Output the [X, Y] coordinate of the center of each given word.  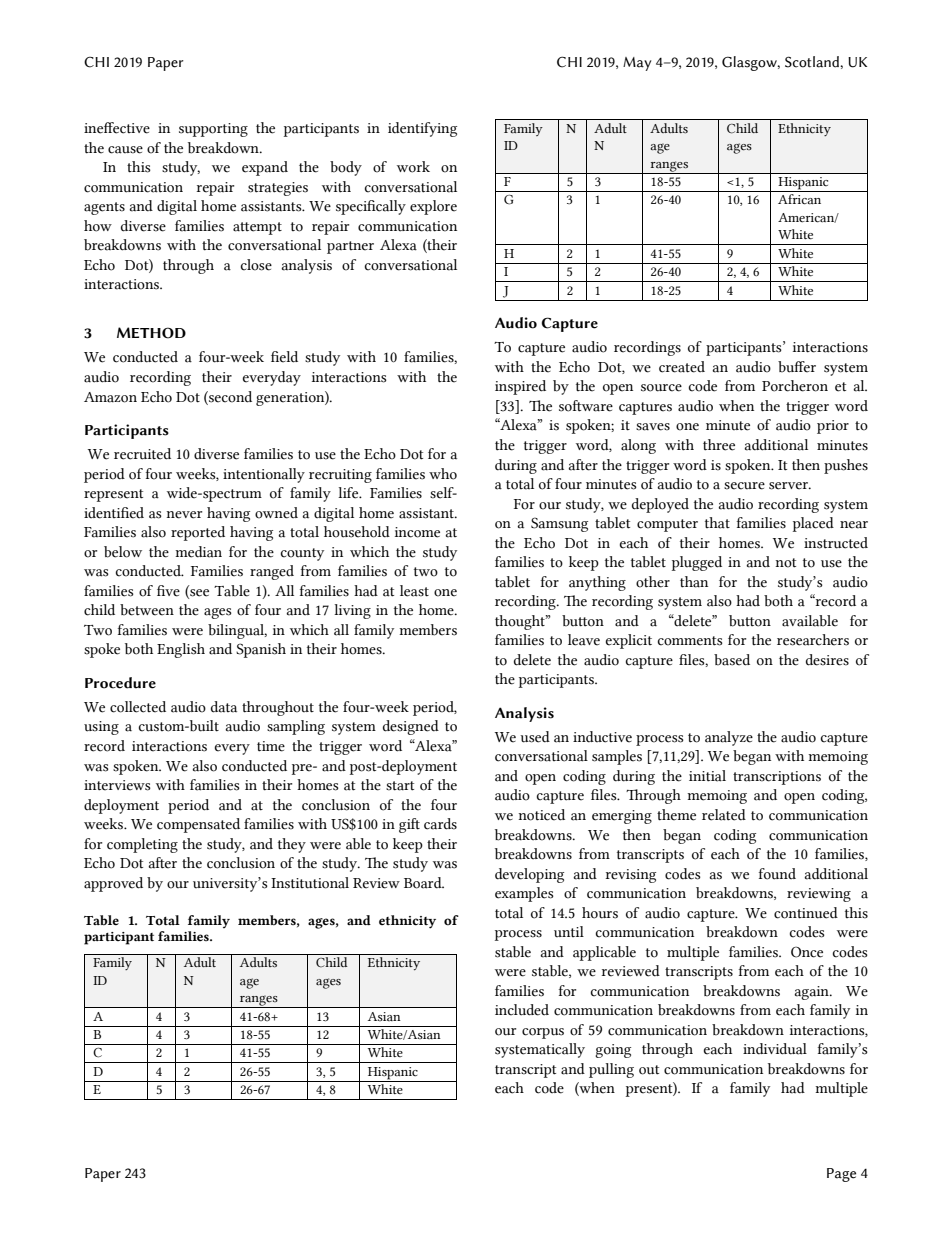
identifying [422, 129]
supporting [213, 130]
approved [113, 884]
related [724, 815]
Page [841, 1175]
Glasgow [750, 63]
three [719, 445]
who [443, 474]
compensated [198, 825]
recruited [142, 454]
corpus [543, 1033]
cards [440, 824]
